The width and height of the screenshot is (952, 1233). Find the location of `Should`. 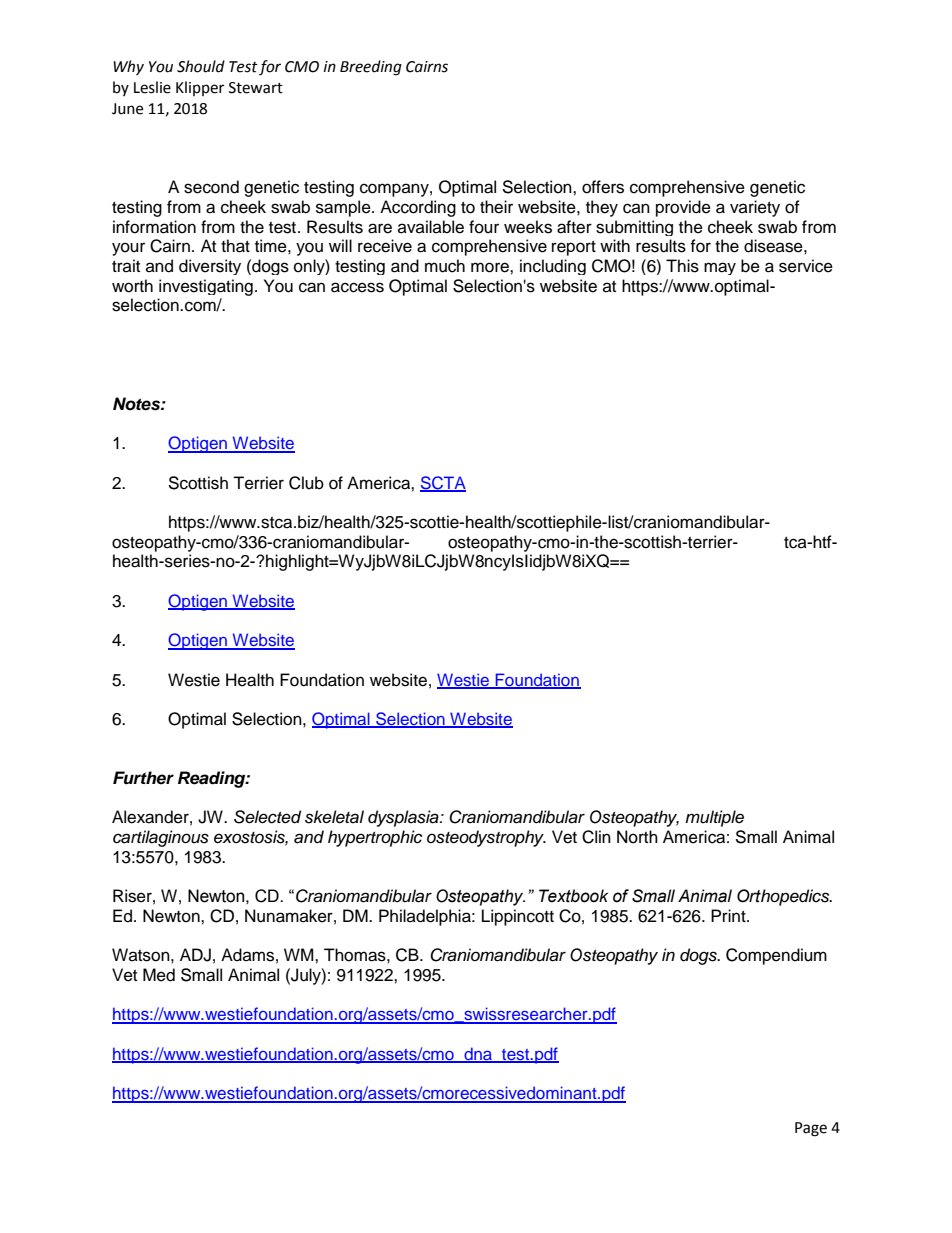

Should is located at coordinates (201, 66).
